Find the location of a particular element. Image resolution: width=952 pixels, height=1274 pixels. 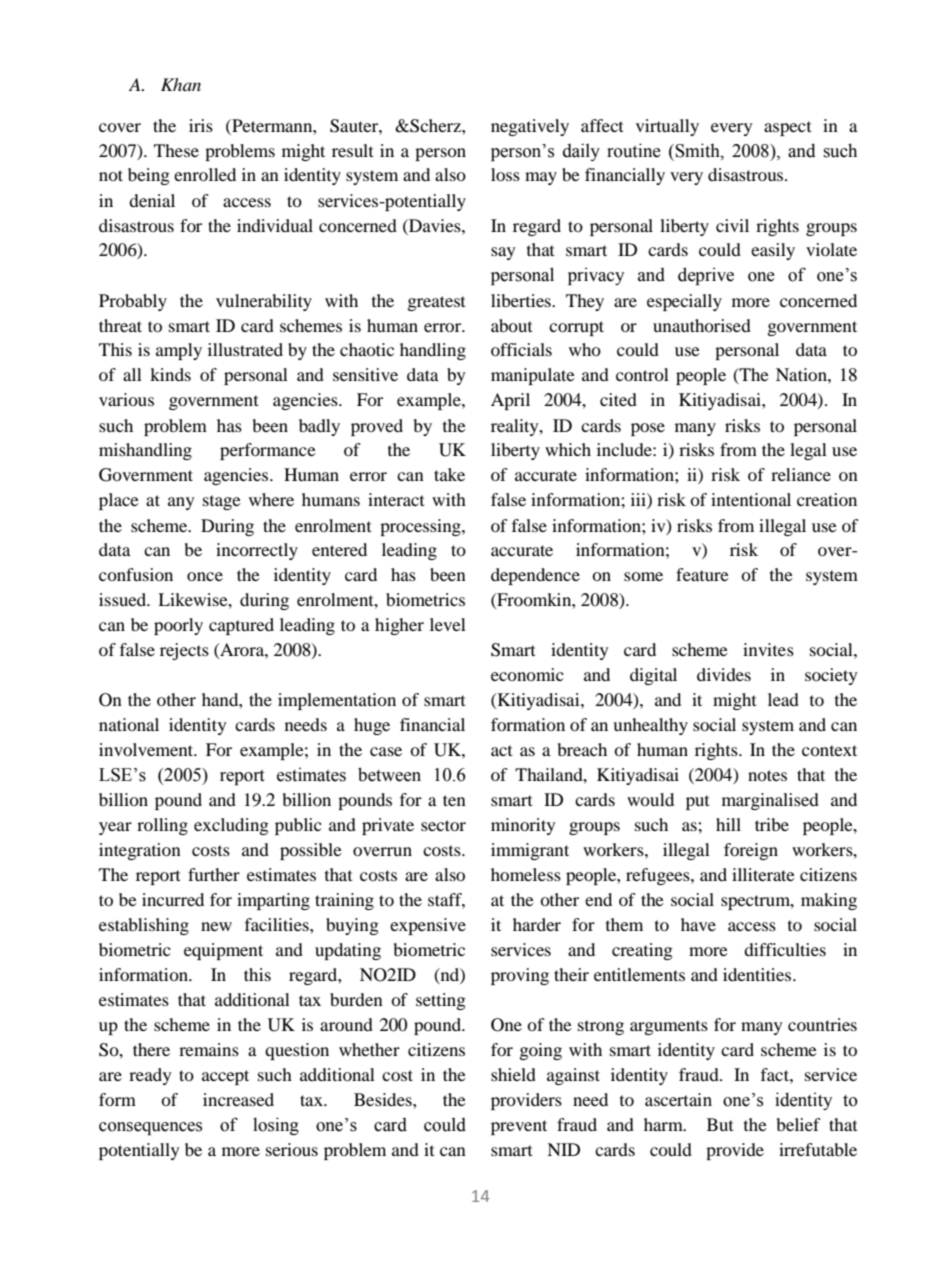

invites is located at coordinates (768, 649).
